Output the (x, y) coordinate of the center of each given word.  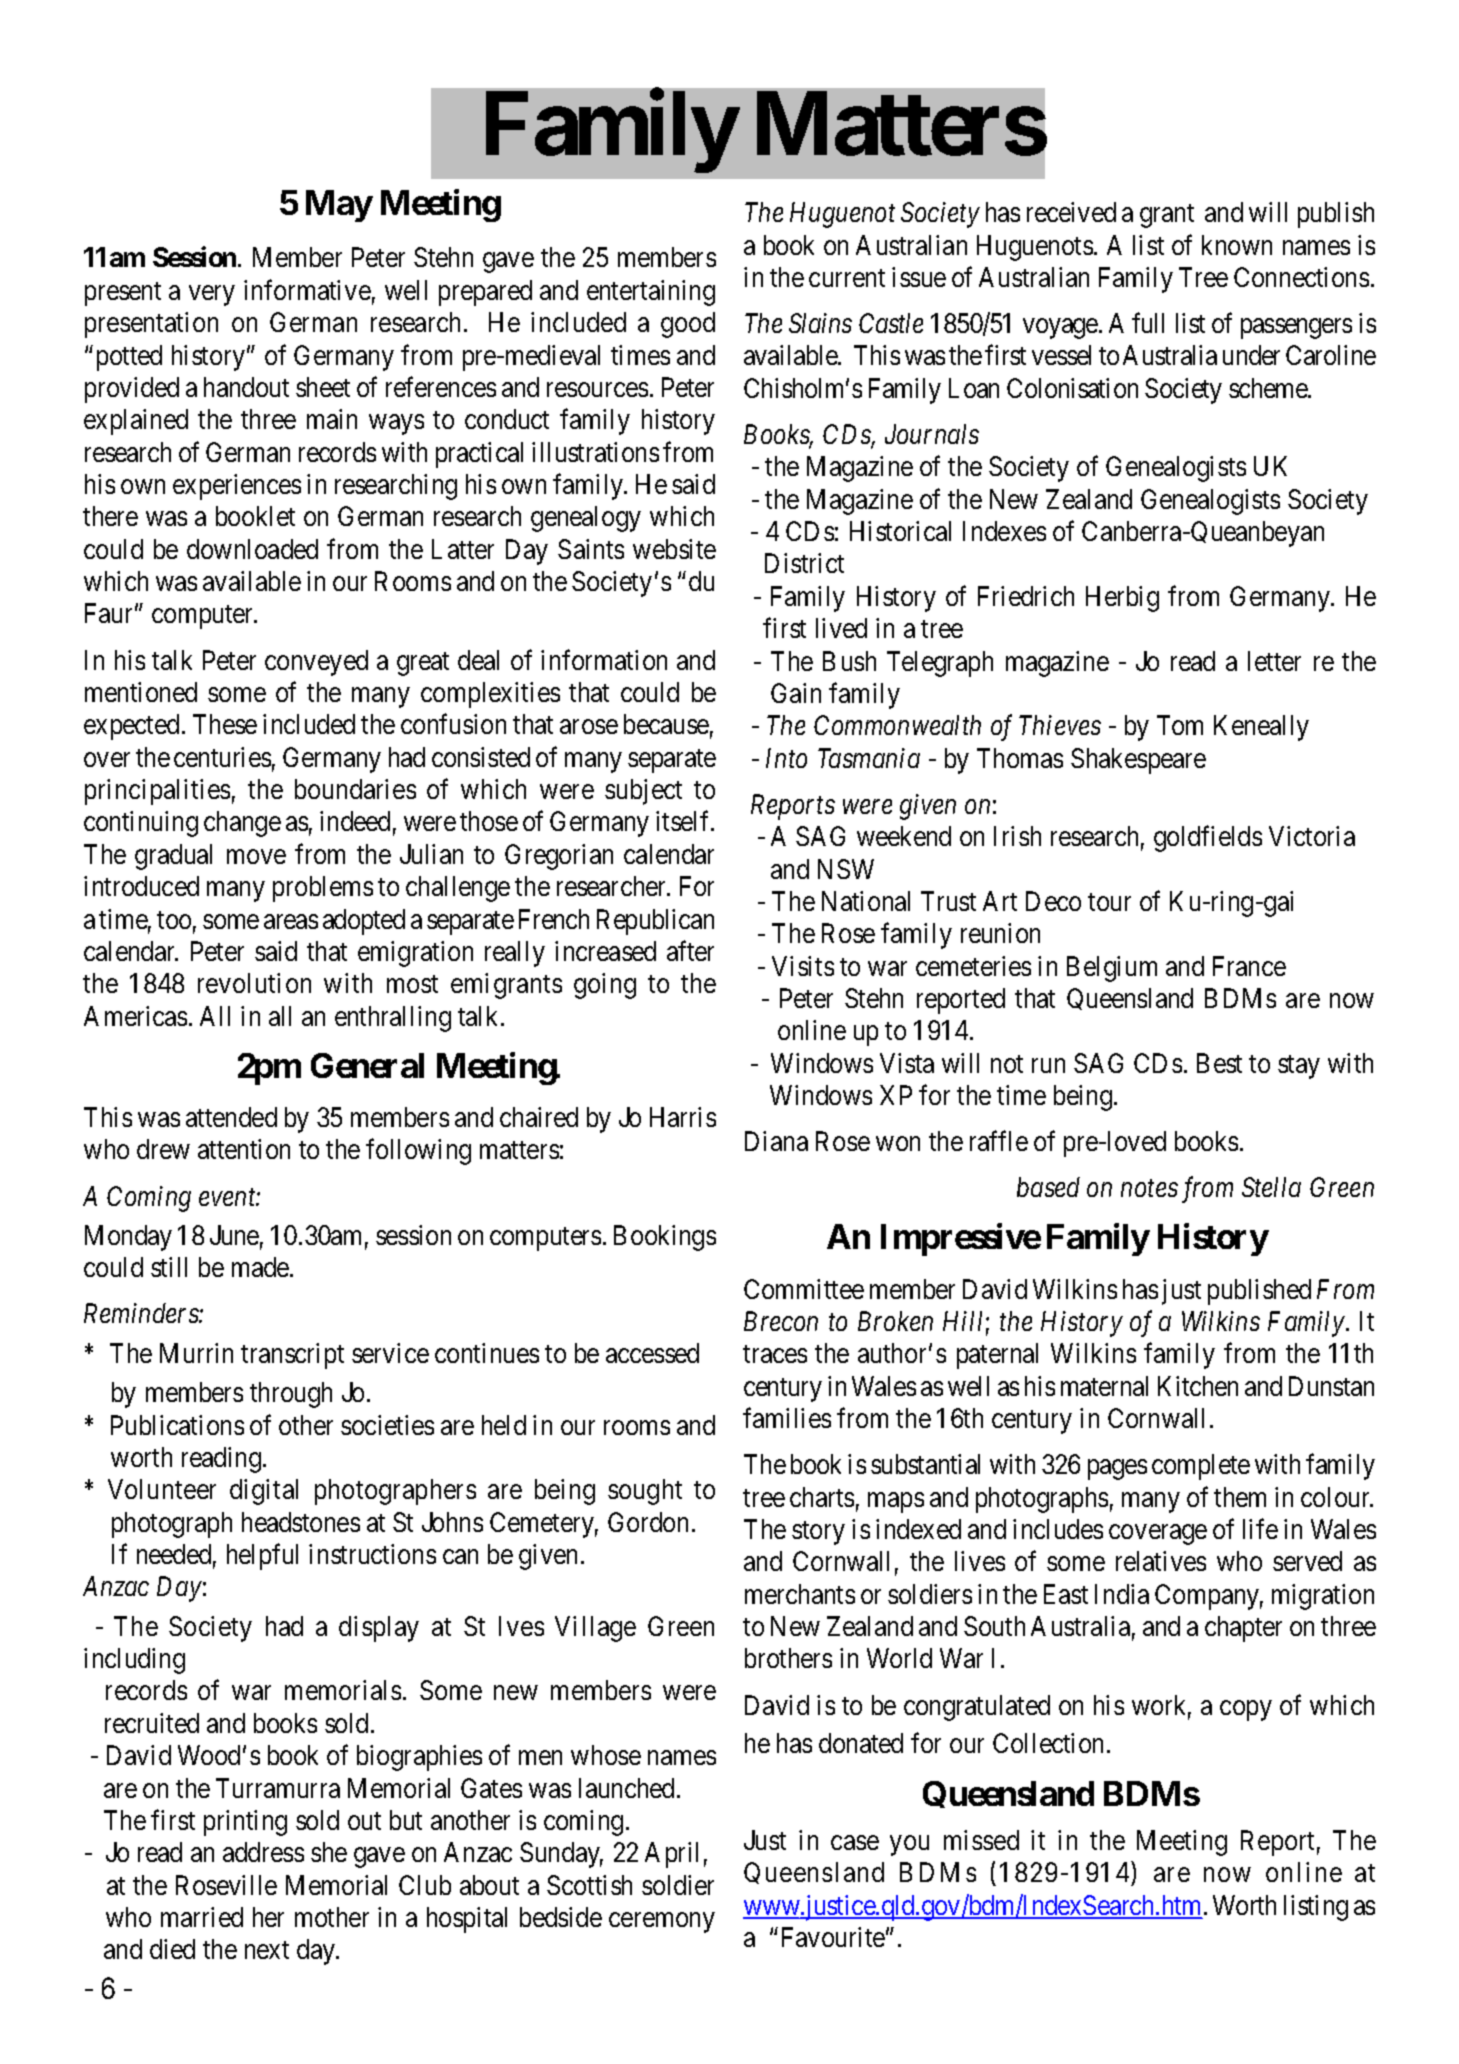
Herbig (1122, 599)
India (1122, 1594)
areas (291, 921)
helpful (262, 1557)
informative (307, 289)
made (261, 1267)
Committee (804, 1289)
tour (1109, 902)
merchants (800, 1594)
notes (1149, 1189)
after (690, 951)
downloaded (252, 549)
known (1237, 245)
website (674, 549)
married (202, 1917)
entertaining (651, 293)
